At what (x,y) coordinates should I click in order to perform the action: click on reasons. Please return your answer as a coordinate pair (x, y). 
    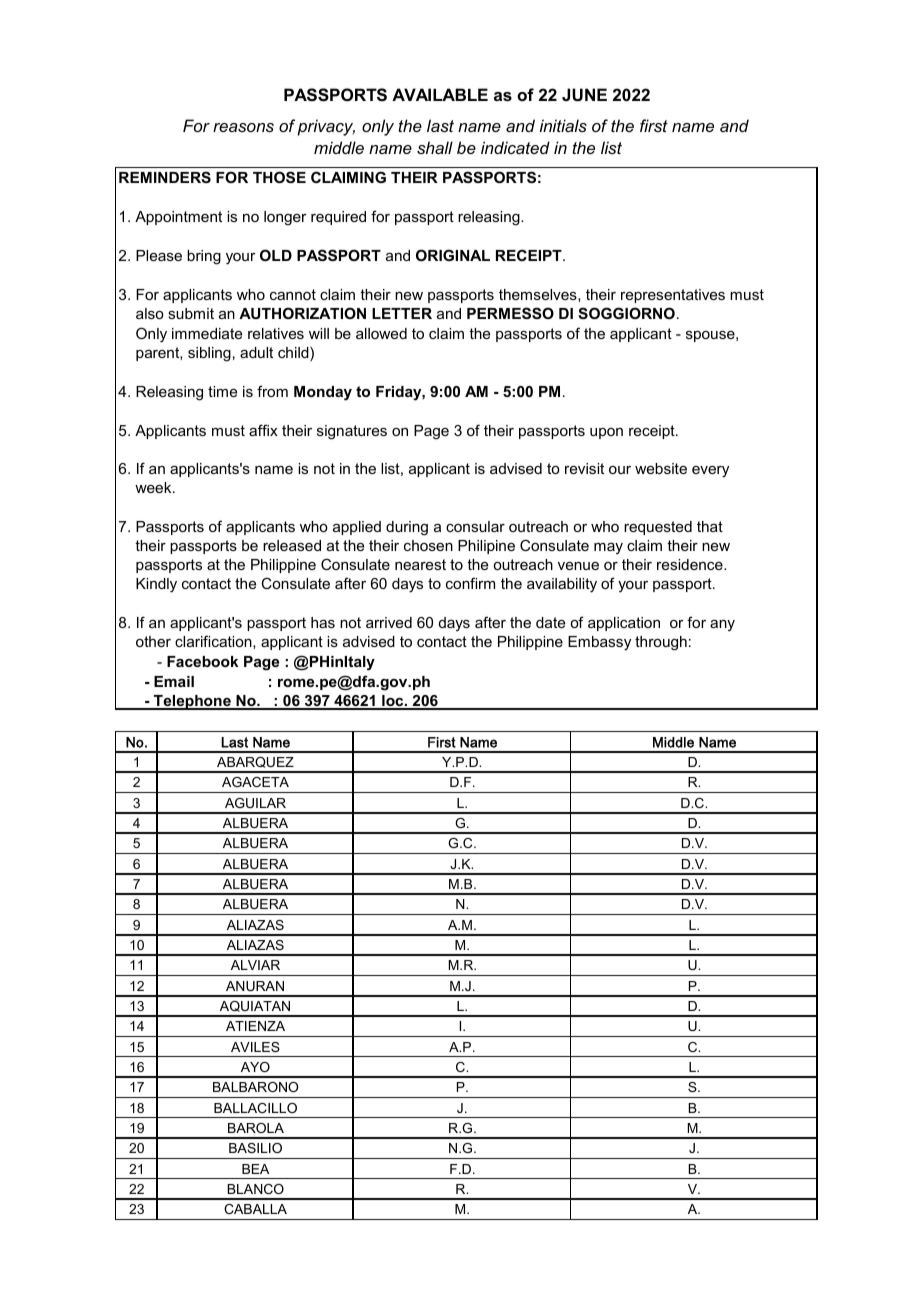
    Looking at the image, I should click on (243, 127).
